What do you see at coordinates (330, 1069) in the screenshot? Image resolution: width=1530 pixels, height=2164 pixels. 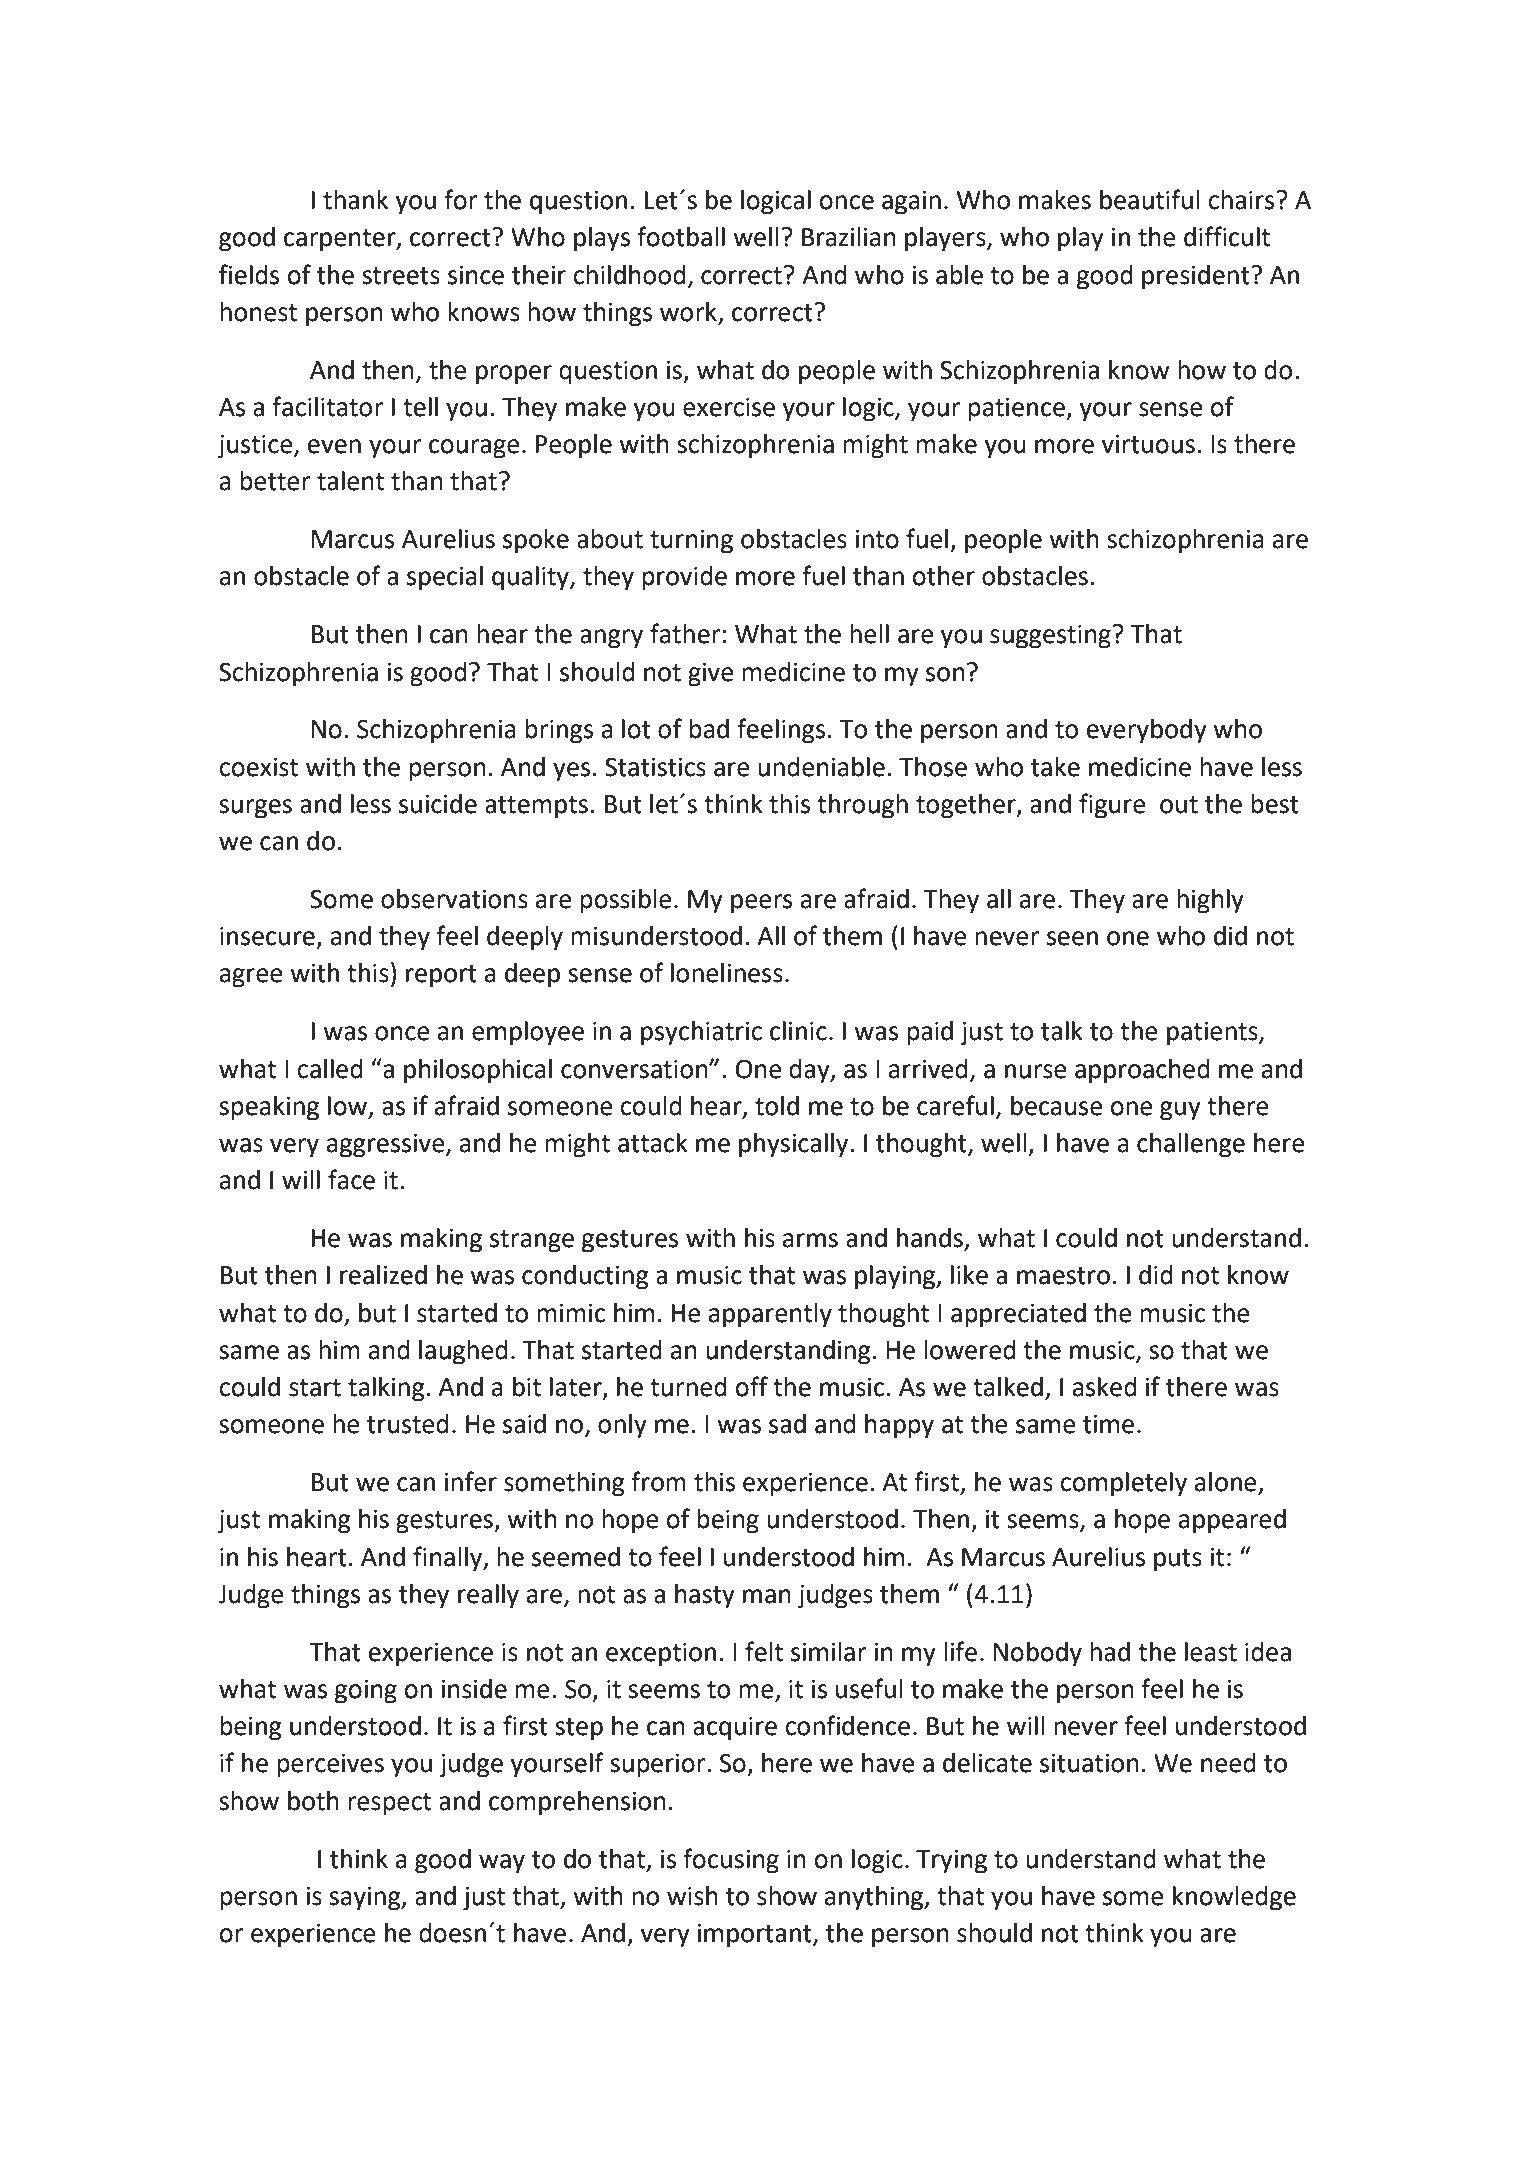 I see `called` at bounding box center [330, 1069].
